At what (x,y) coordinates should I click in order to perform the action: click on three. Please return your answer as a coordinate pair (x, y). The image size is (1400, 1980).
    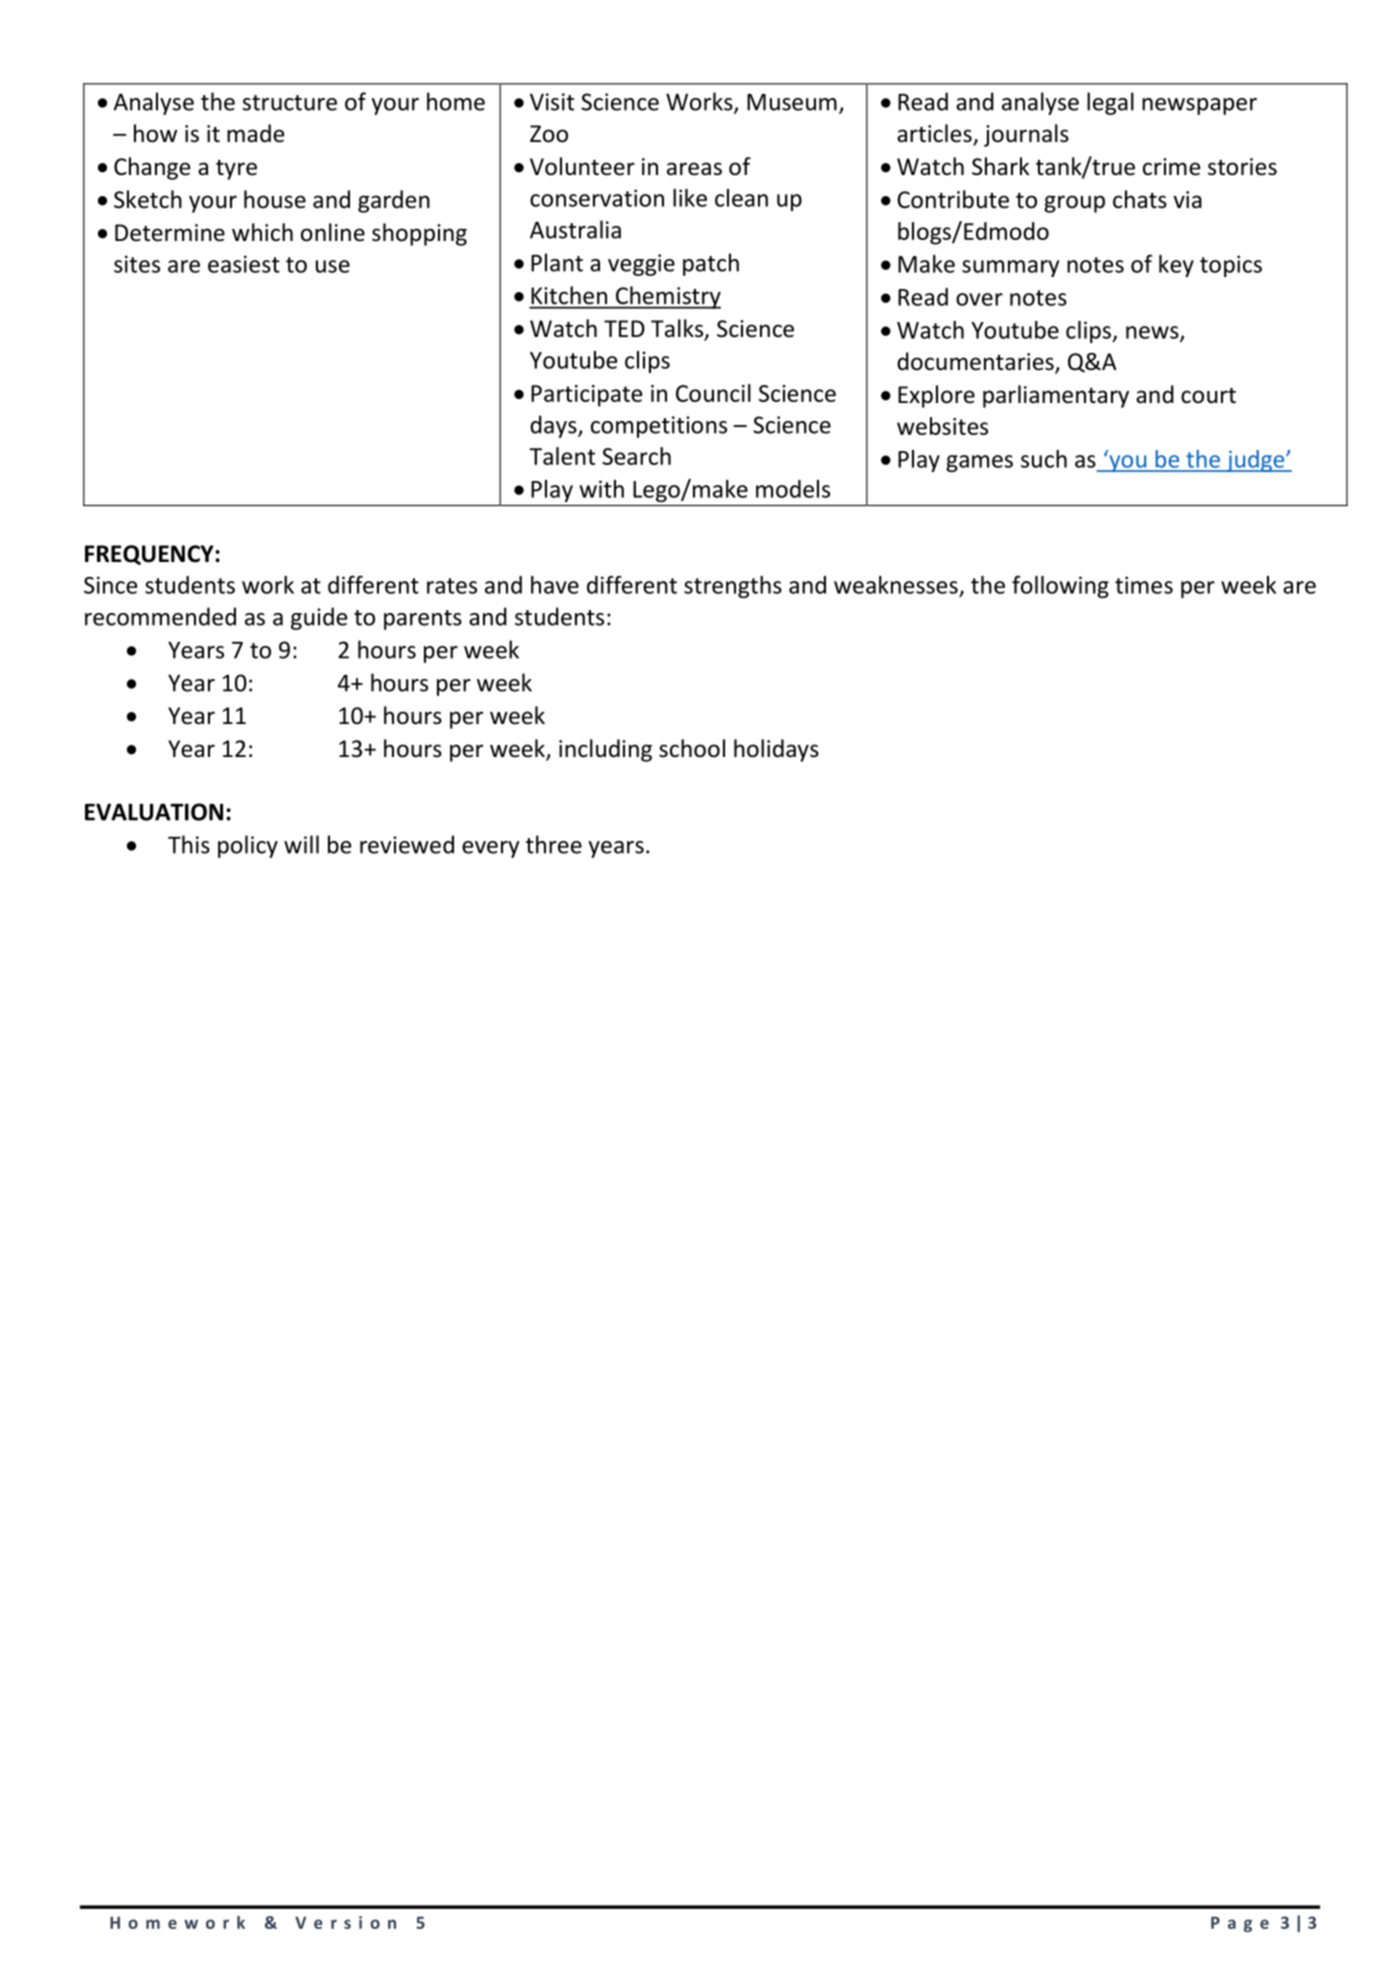
    Looking at the image, I should click on (554, 844).
